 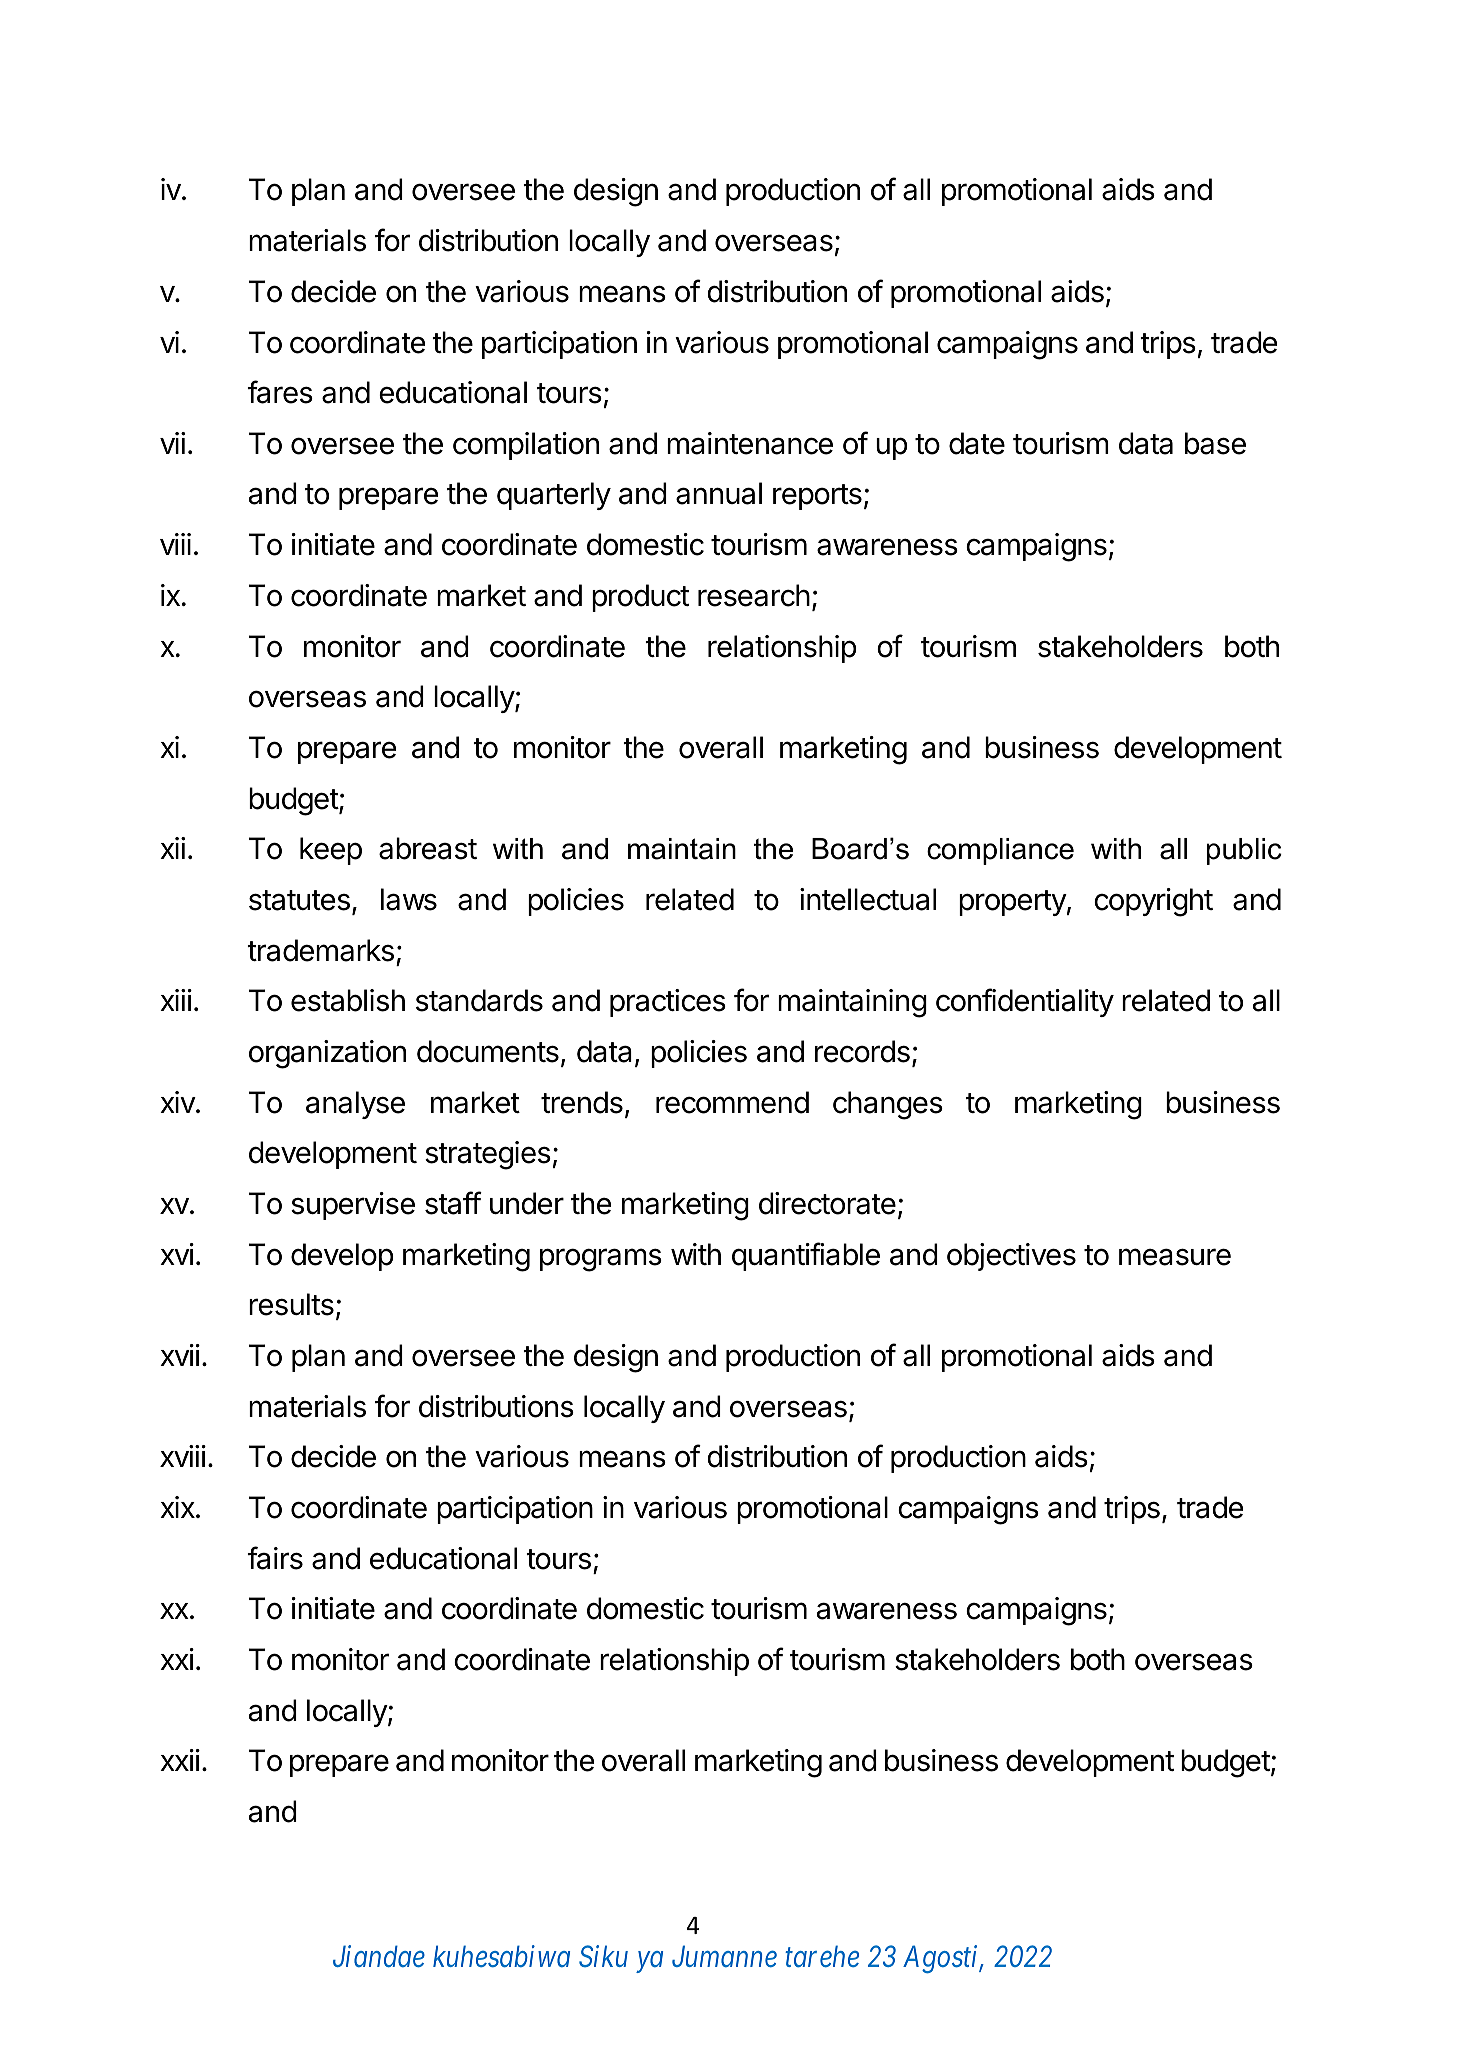 I want to click on fairs, so click(x=275, y=1558).
